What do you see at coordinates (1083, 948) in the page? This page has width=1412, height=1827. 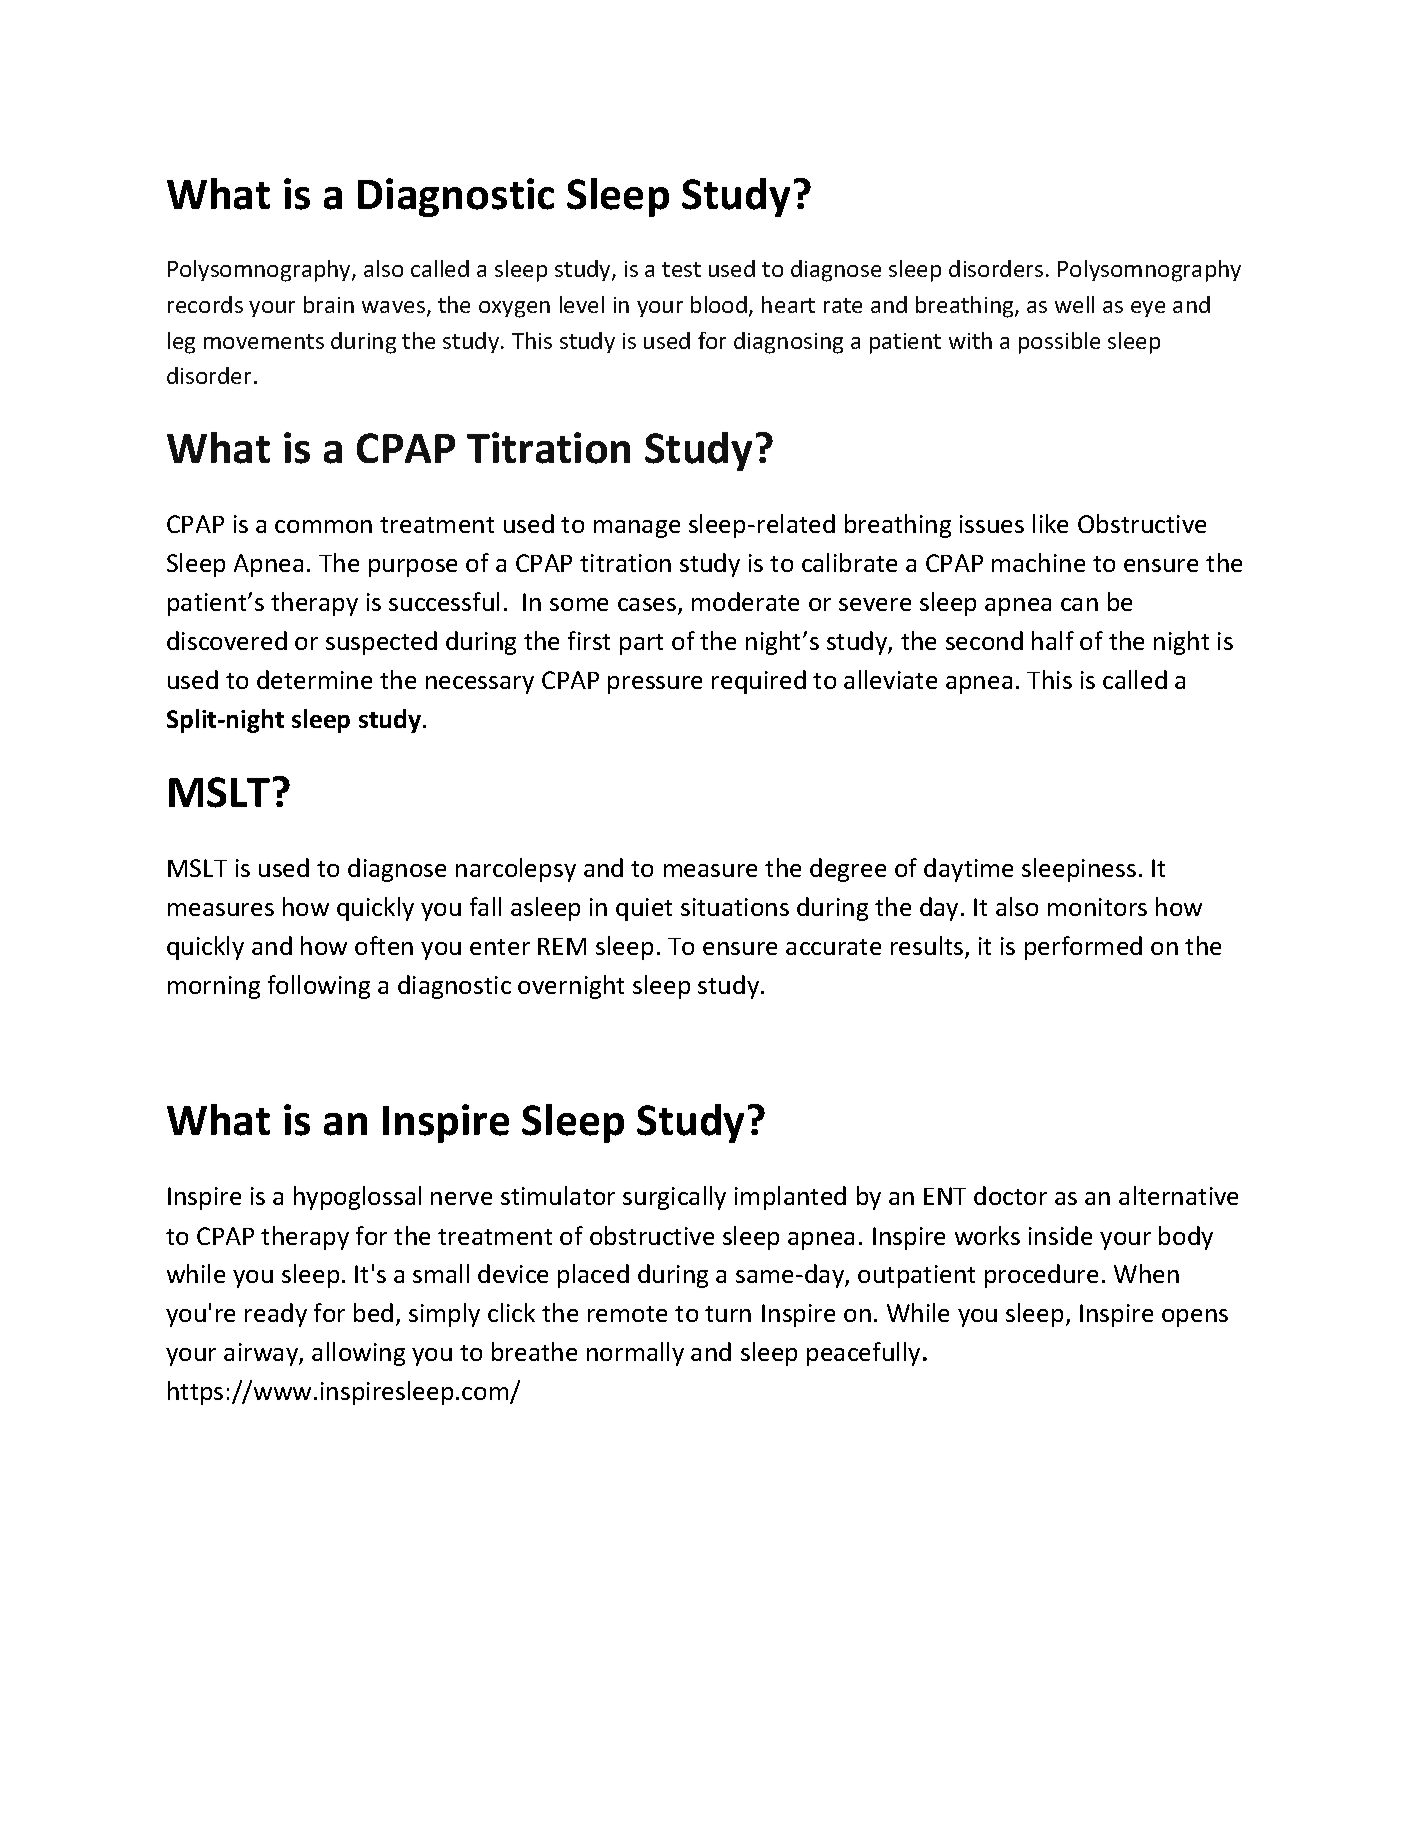 I see `performed` at bounding box center [1083, 948].
